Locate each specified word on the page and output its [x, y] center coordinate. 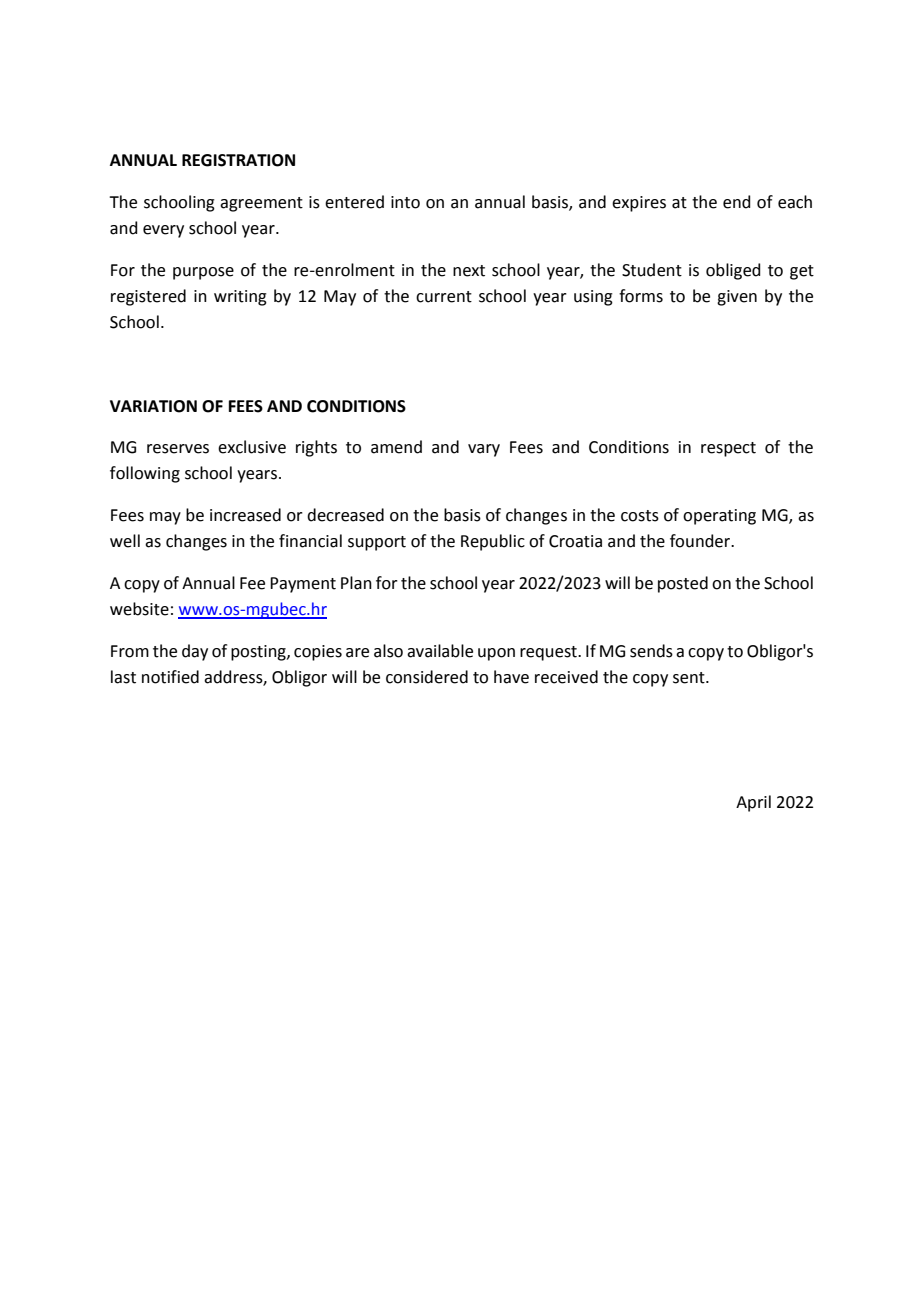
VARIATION [153, 406]
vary [484, 450]
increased [245, 515]
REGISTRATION [238, 160]
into [405, 202]
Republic [493, 542]
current [444, 297]
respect [728, 449]
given [737, 298]
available [440, 651]
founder [701, 541]
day [195, 652]
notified [170, 677]
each [795, 202]
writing [240, 298]
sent [690, 678]
